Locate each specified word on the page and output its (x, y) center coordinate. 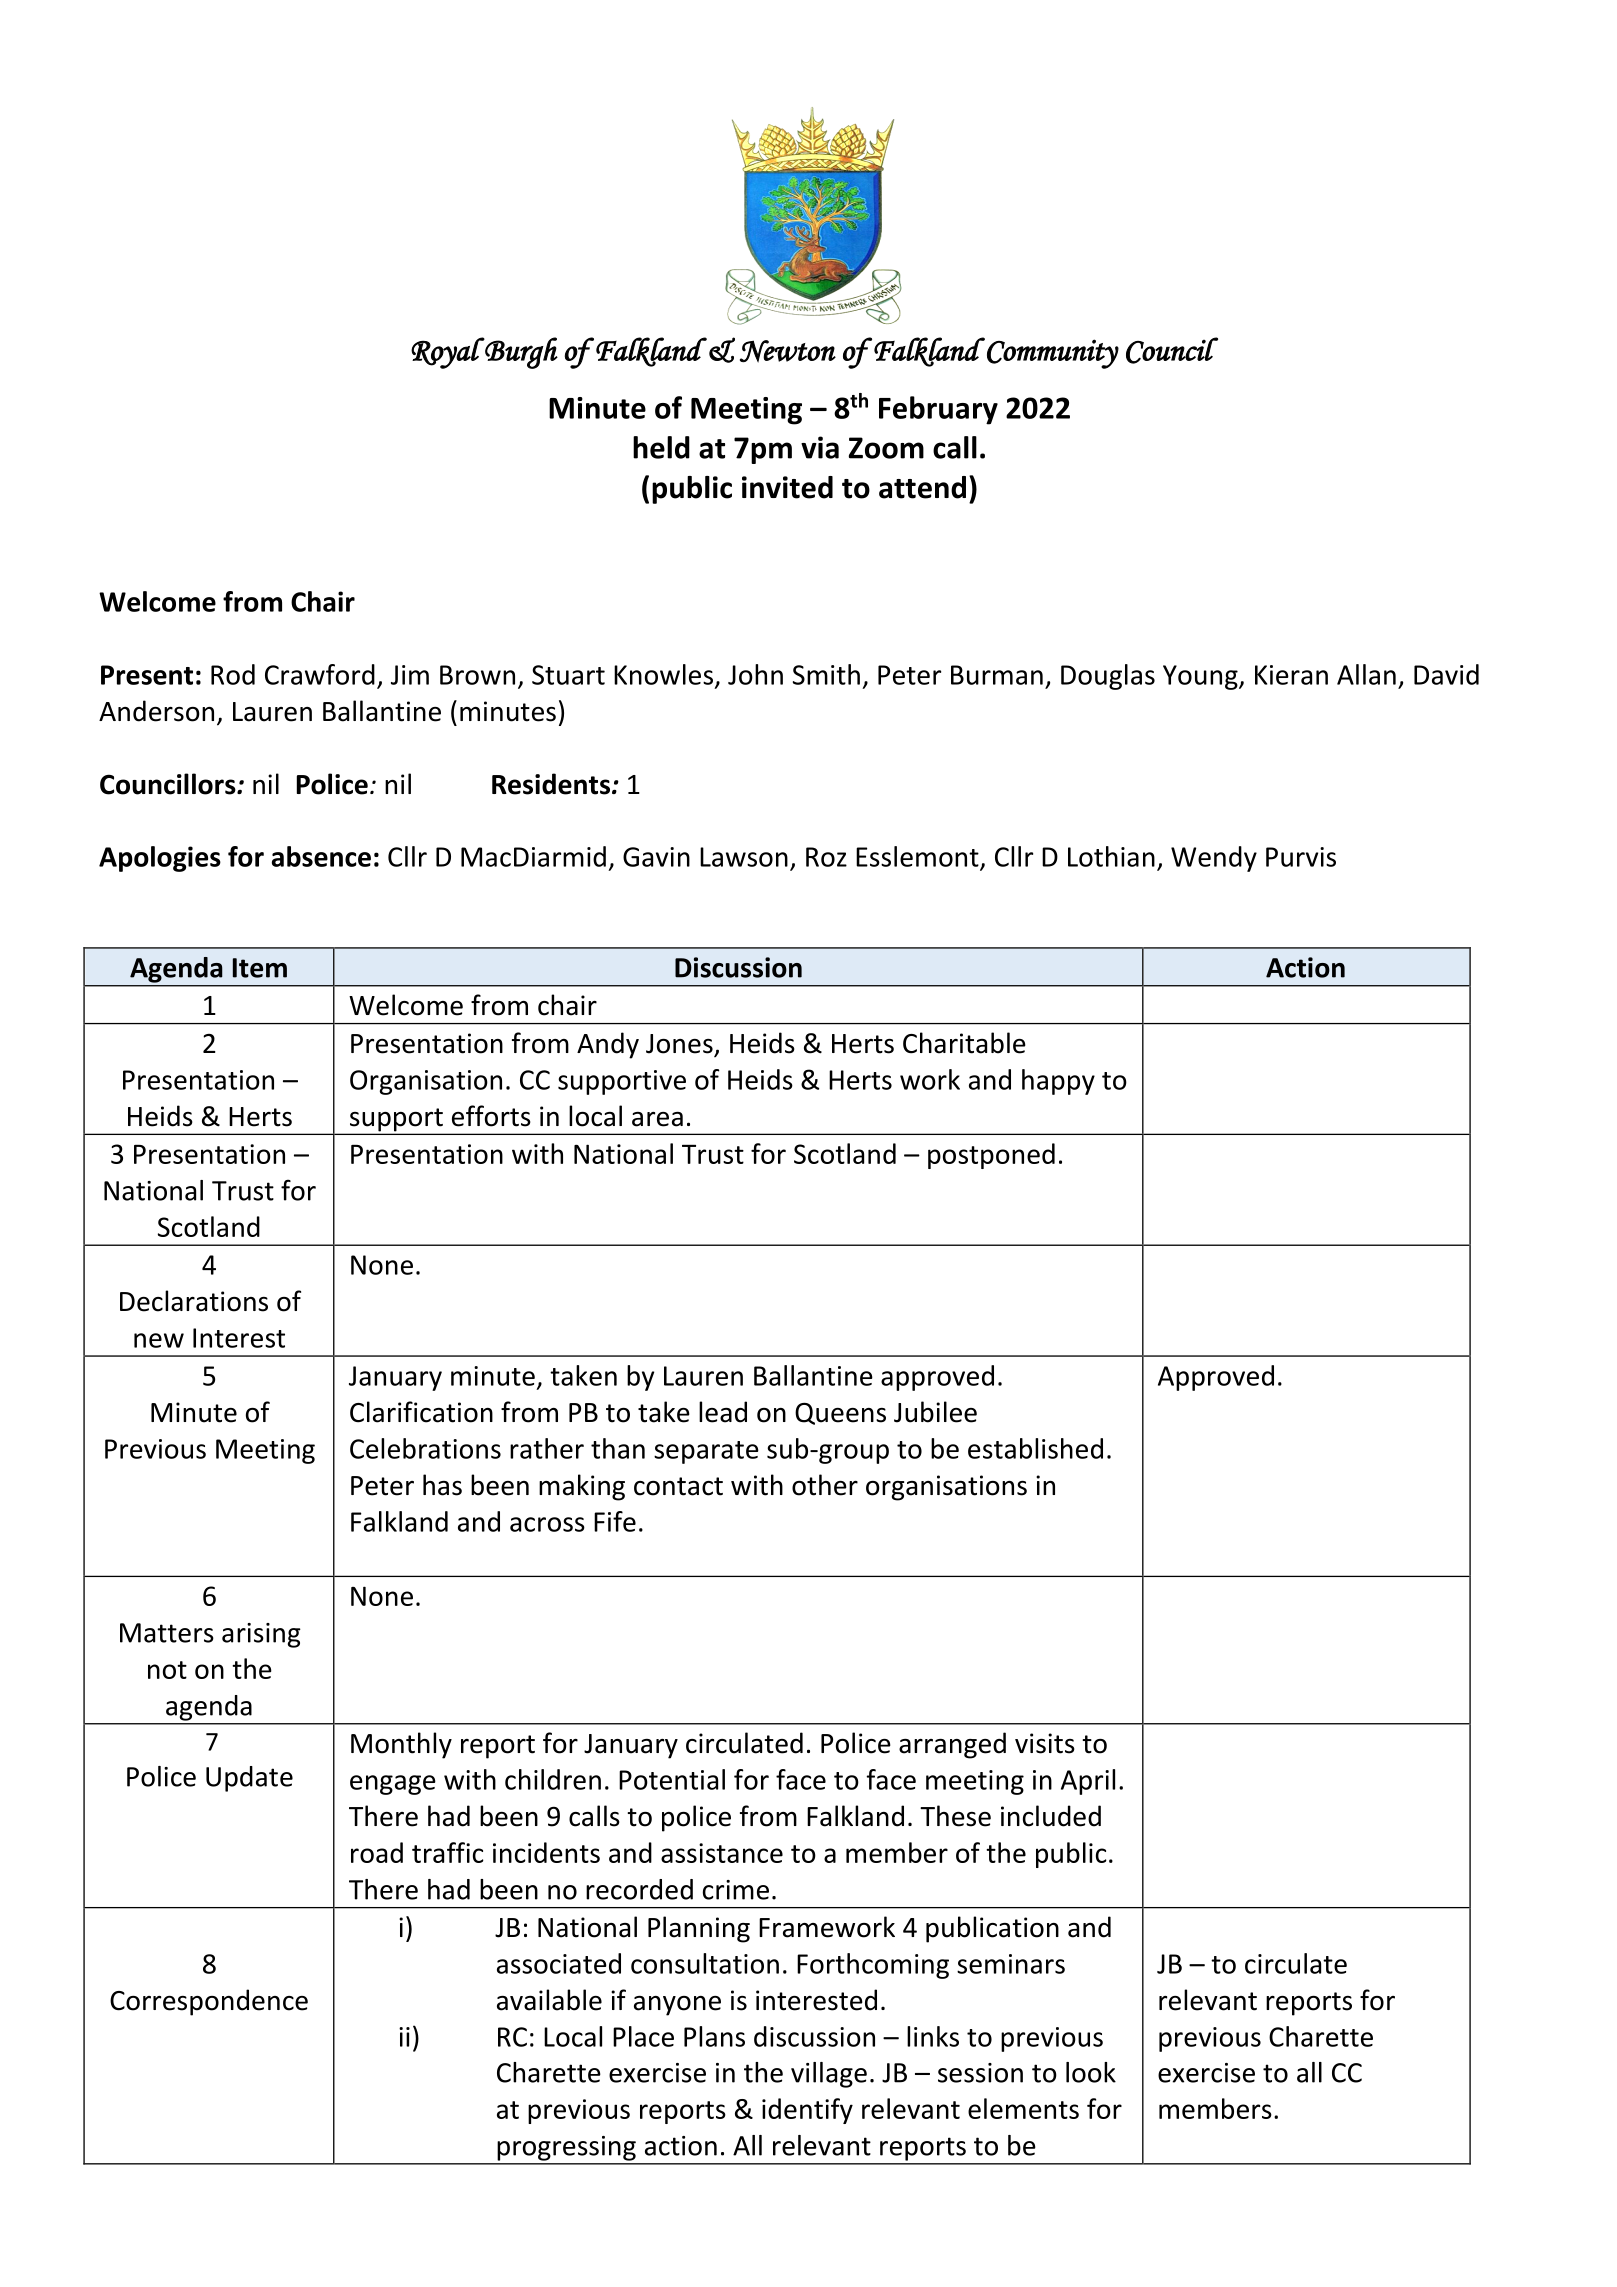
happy (1058, 1082)
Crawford (320, 674)
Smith (826, 674)
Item (260, 968)
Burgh (520, 353)
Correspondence (209, 2002)
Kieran (1291, 675)
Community (1053, 354)
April (1088, 1782)
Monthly (401, 1745)
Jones (680, 1045)
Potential (672, 1779)
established (1035, 1448)
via (820, 447)
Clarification (421, 1412)
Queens (840, 1413)
